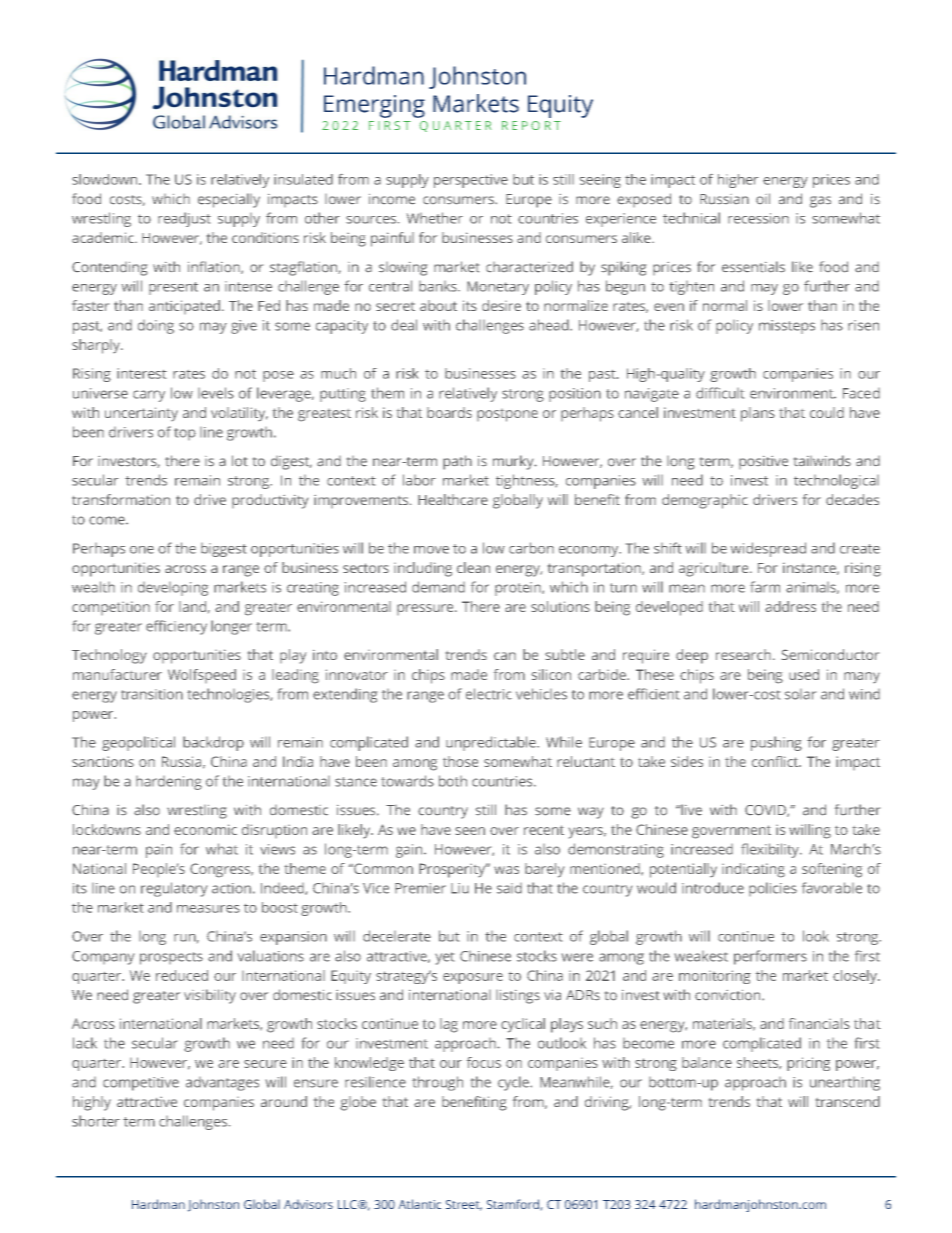 The image size is (952, 1233). What do you see at coordinates (471, 181) in the page?
I see `perspective` at bounding box center [471, 181].
